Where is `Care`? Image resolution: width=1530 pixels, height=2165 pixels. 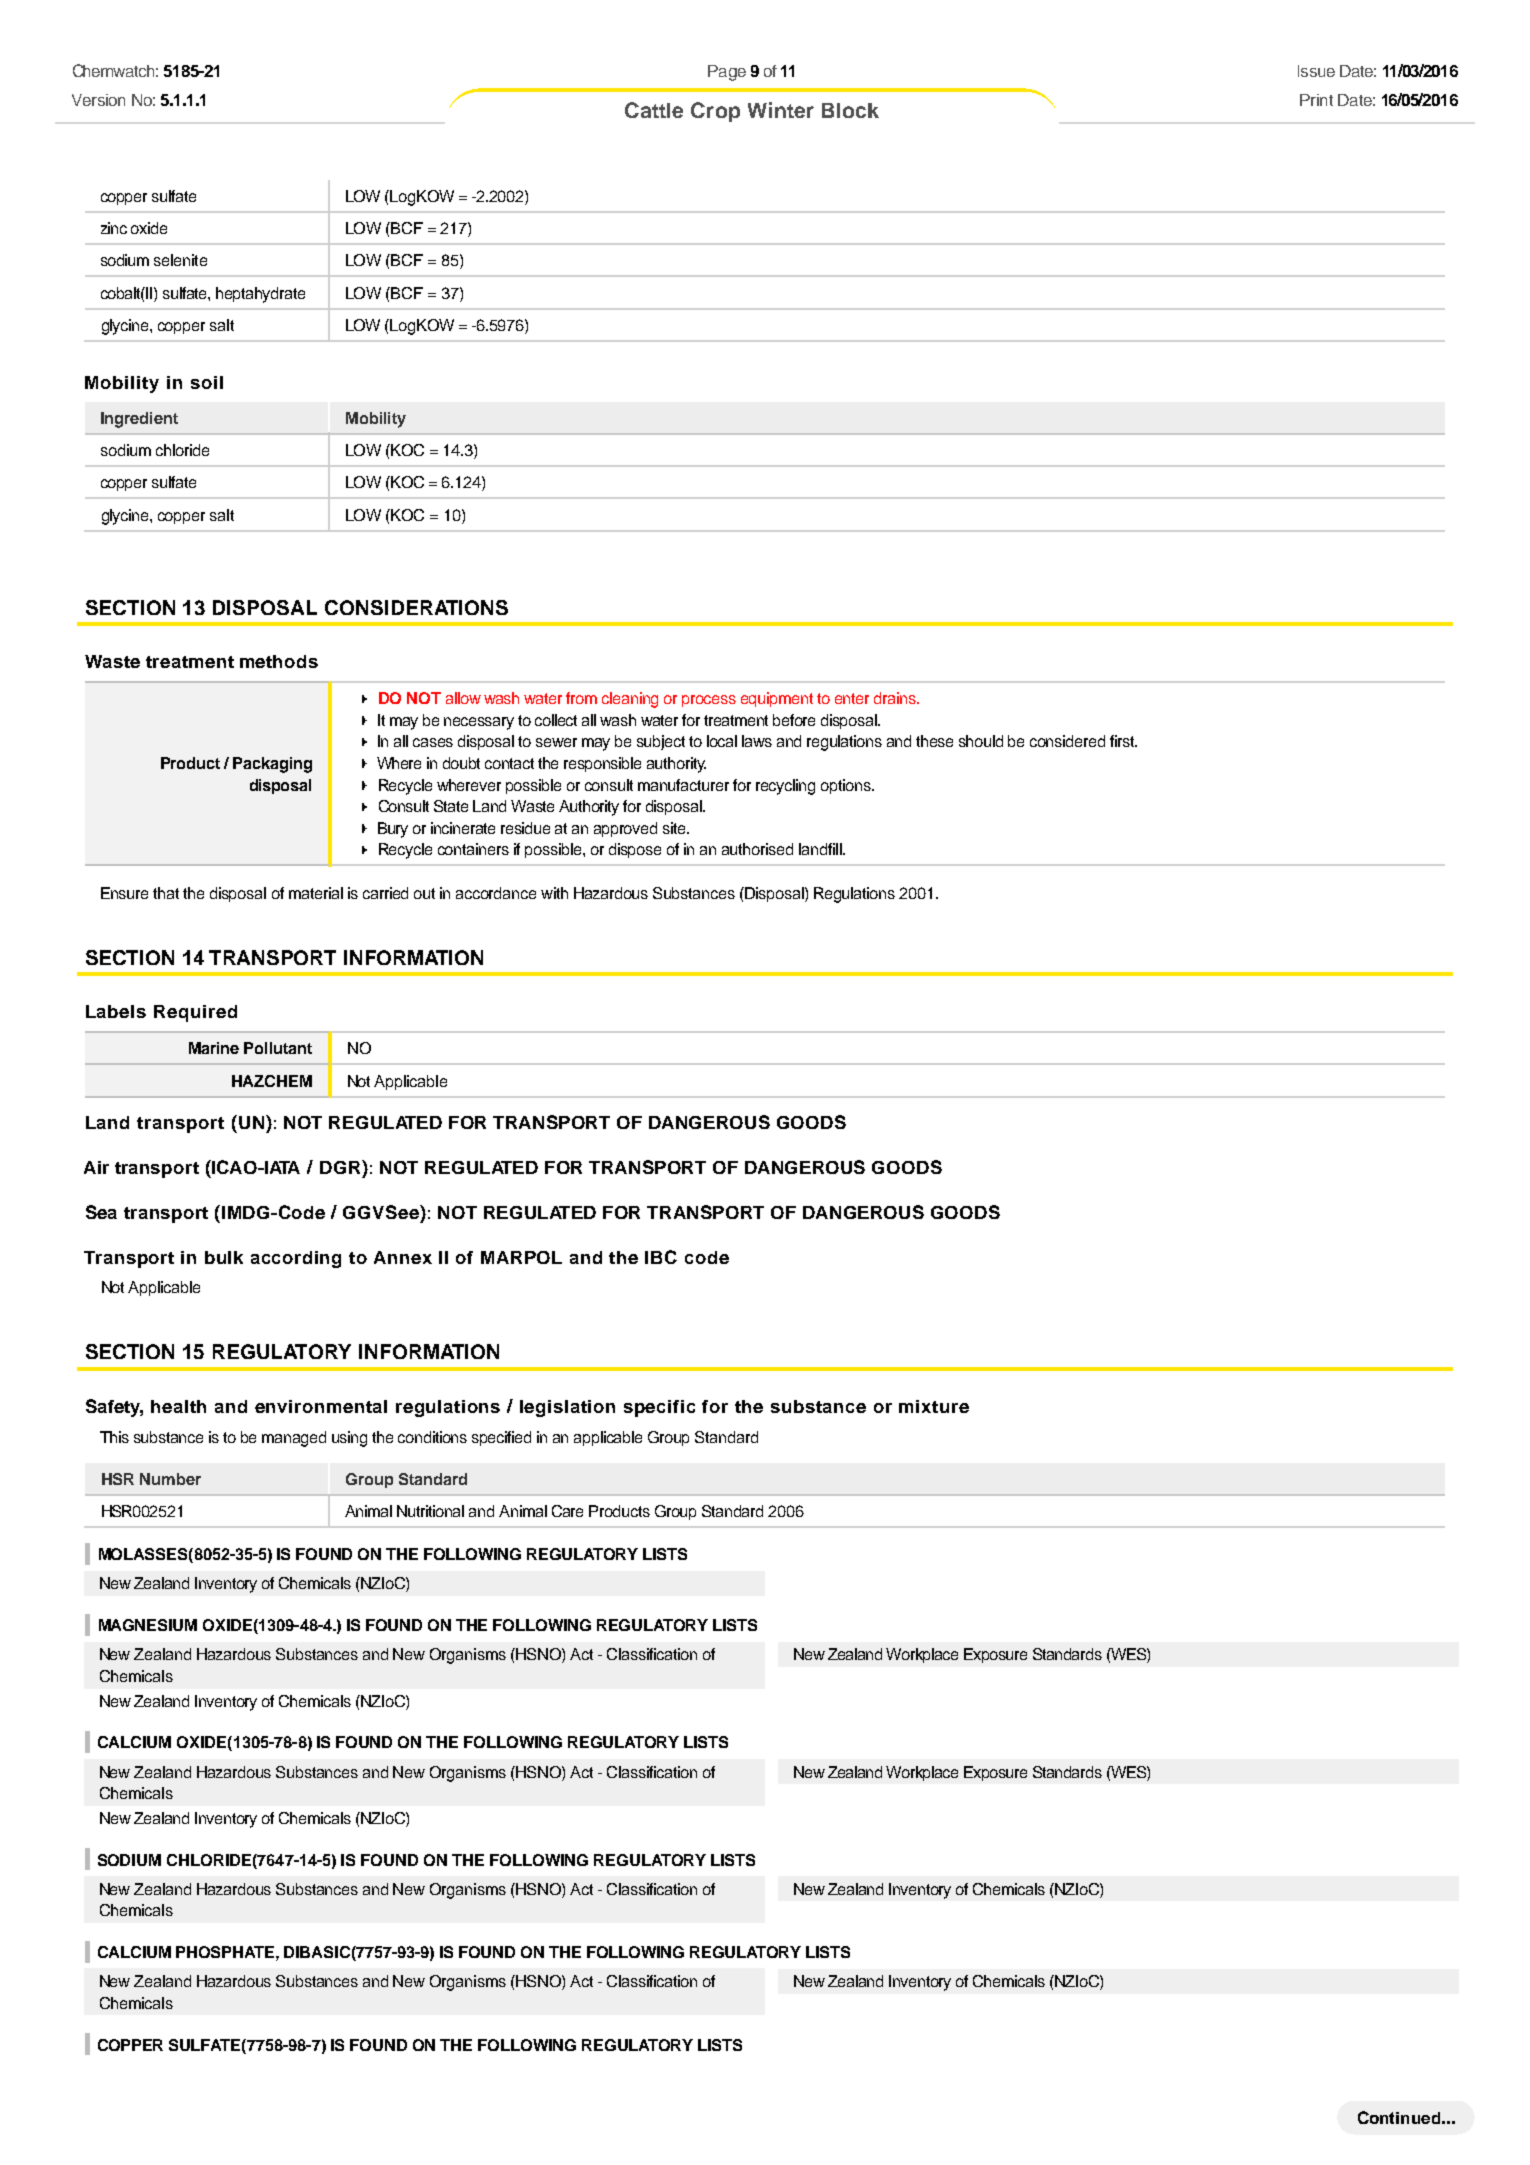
Care is located at coordinates (567, 1511).
